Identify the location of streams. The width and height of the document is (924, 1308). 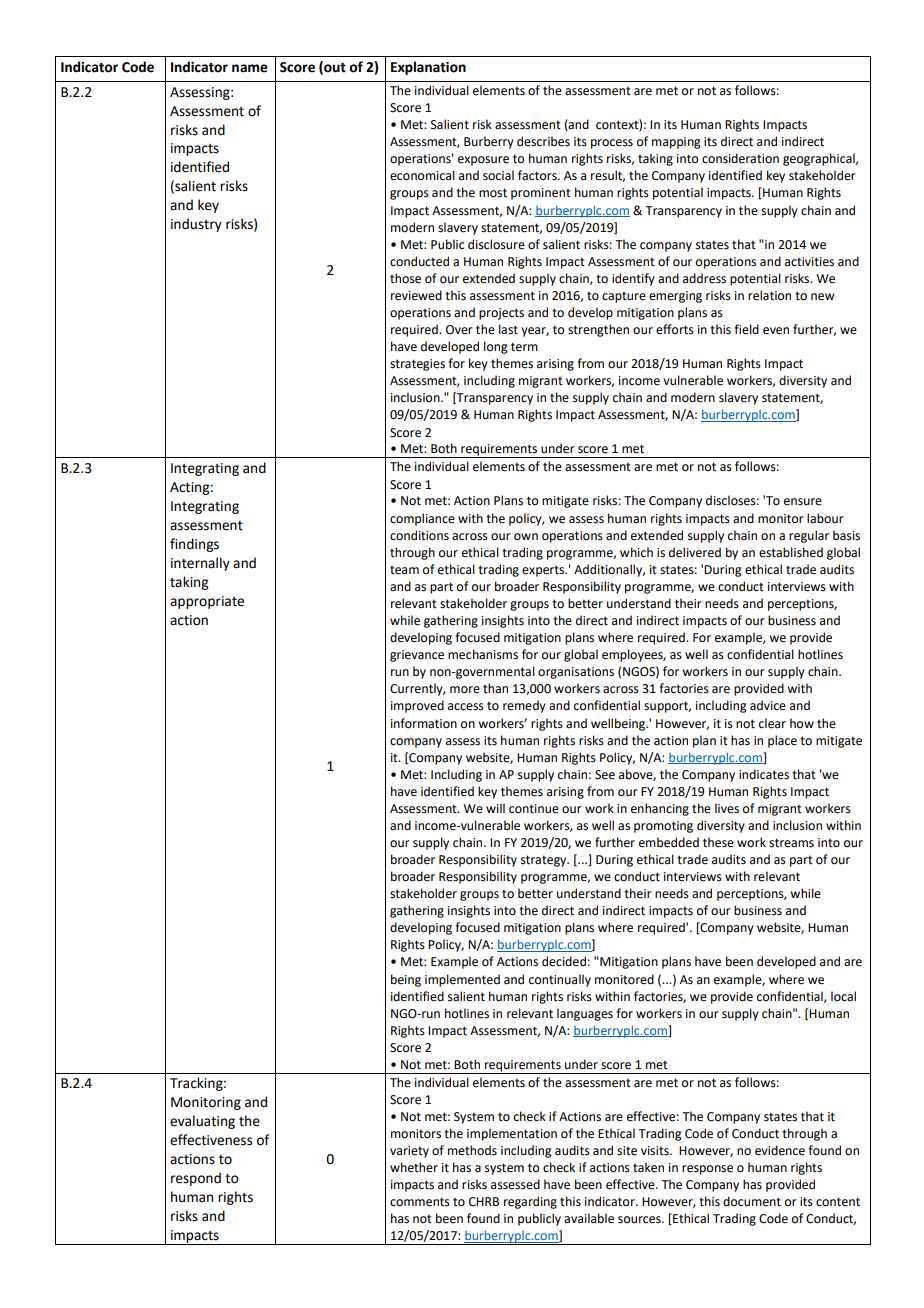
(791, 843).
